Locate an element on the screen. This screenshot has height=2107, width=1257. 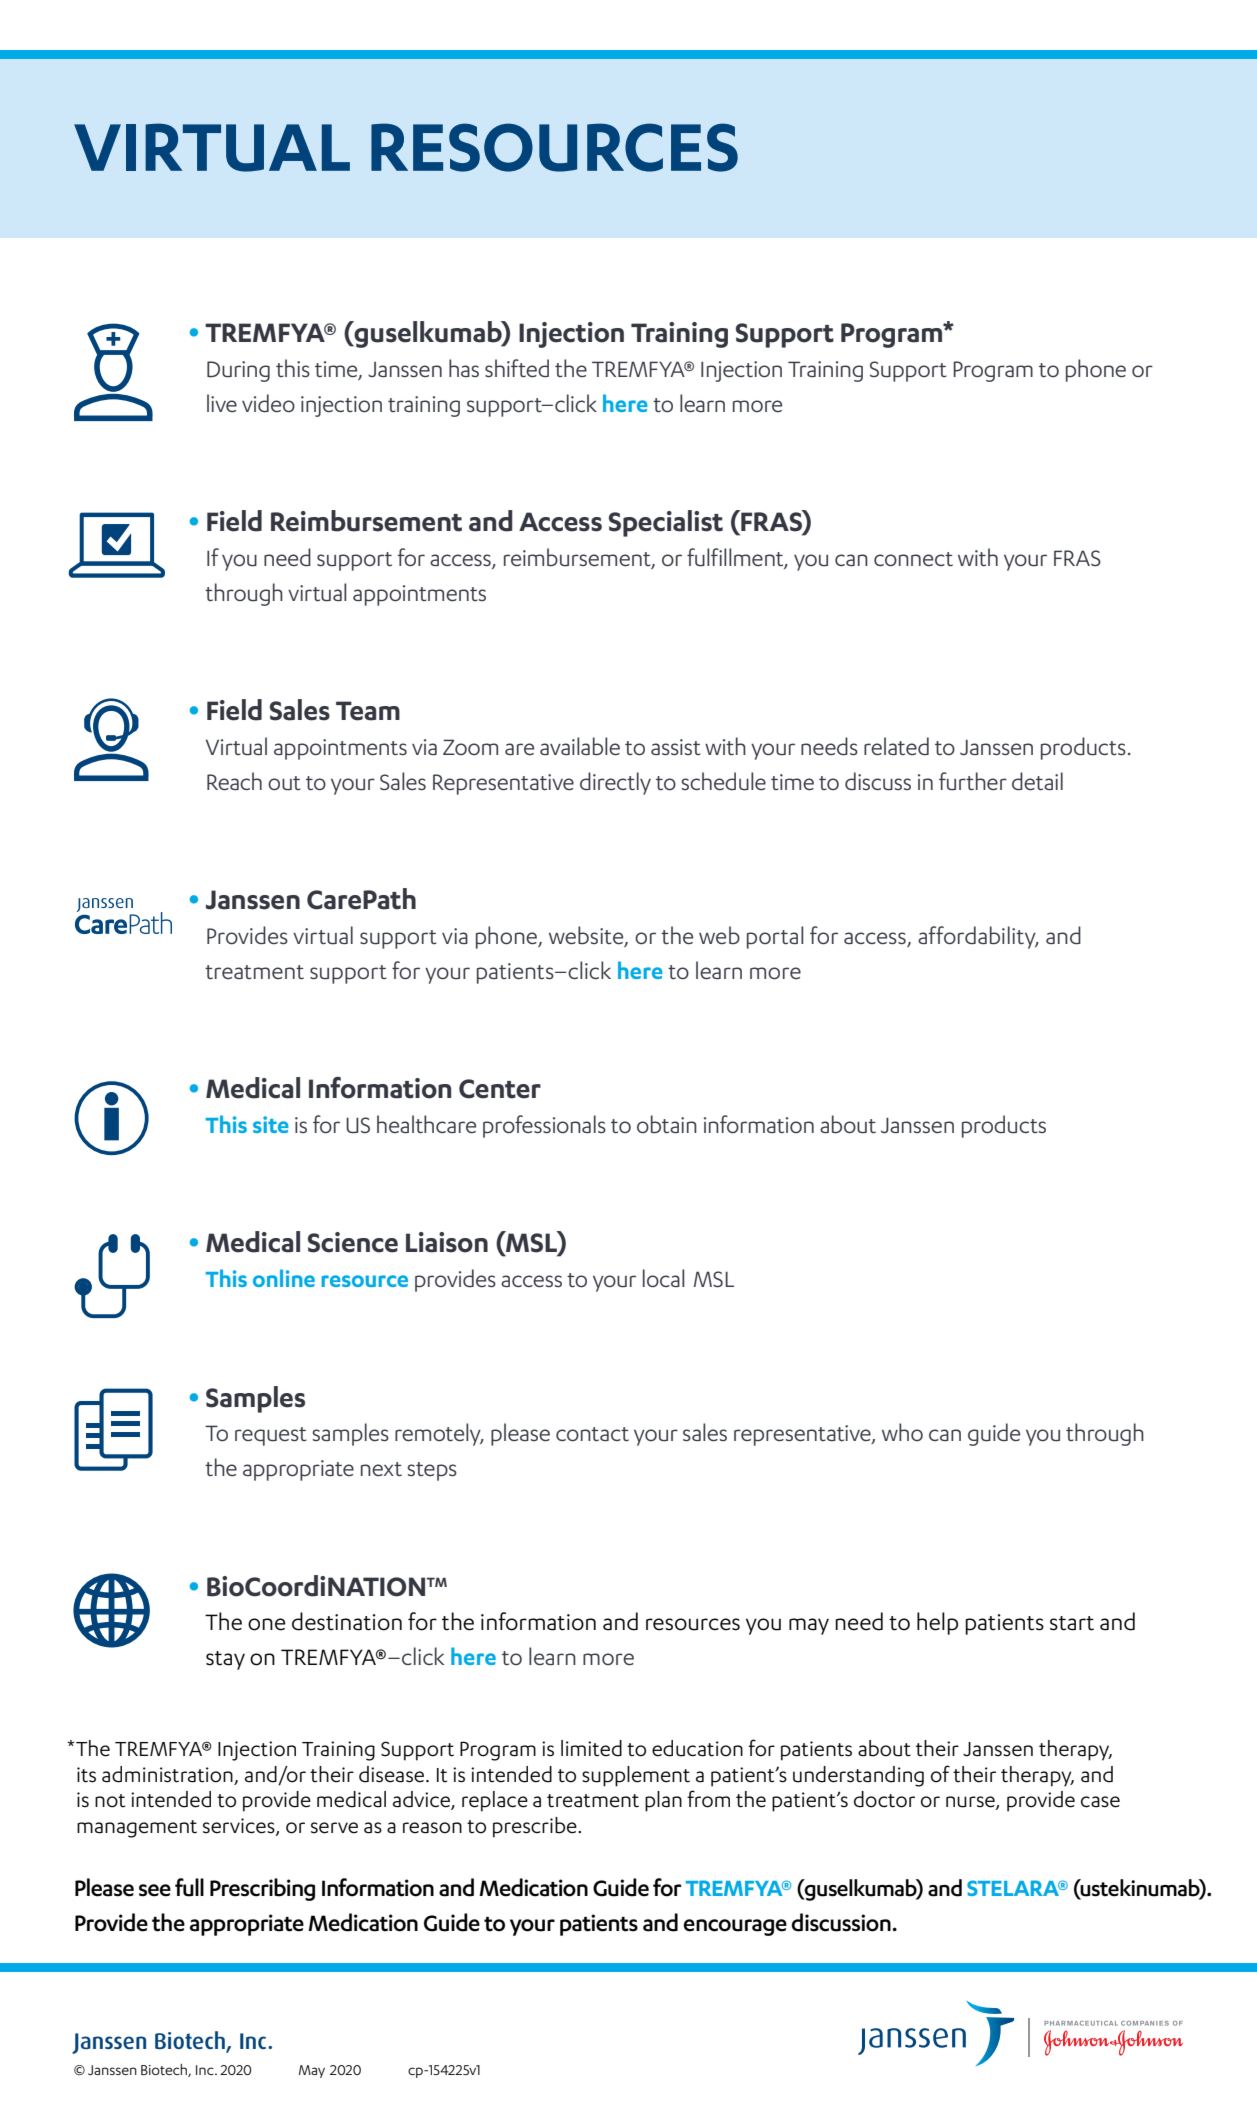
directly is located at coordinates (615, 783).
